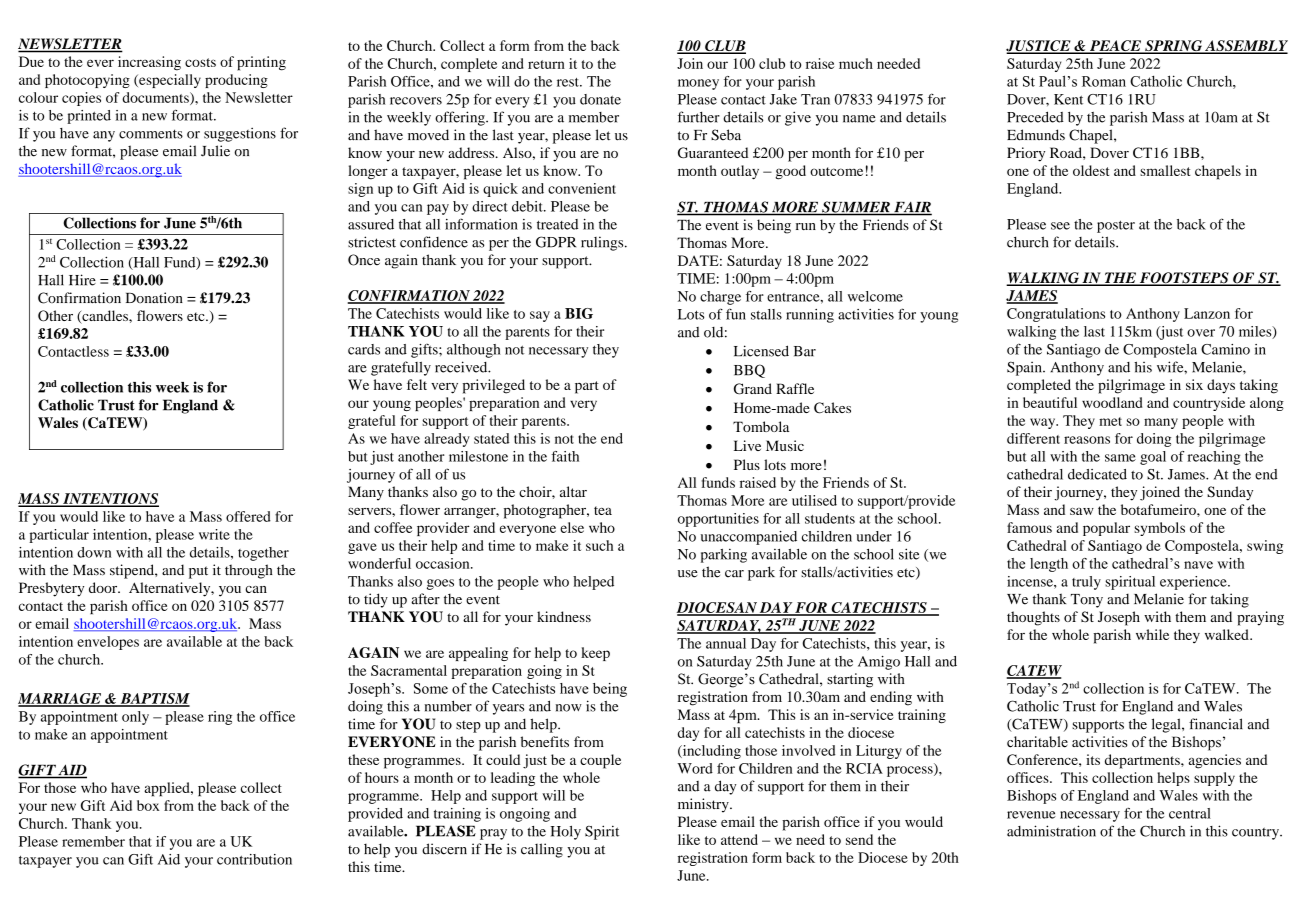 Image resolution: width=1308 pixels, height=924 pixels. I want to click on same, so click(1120, 458).
